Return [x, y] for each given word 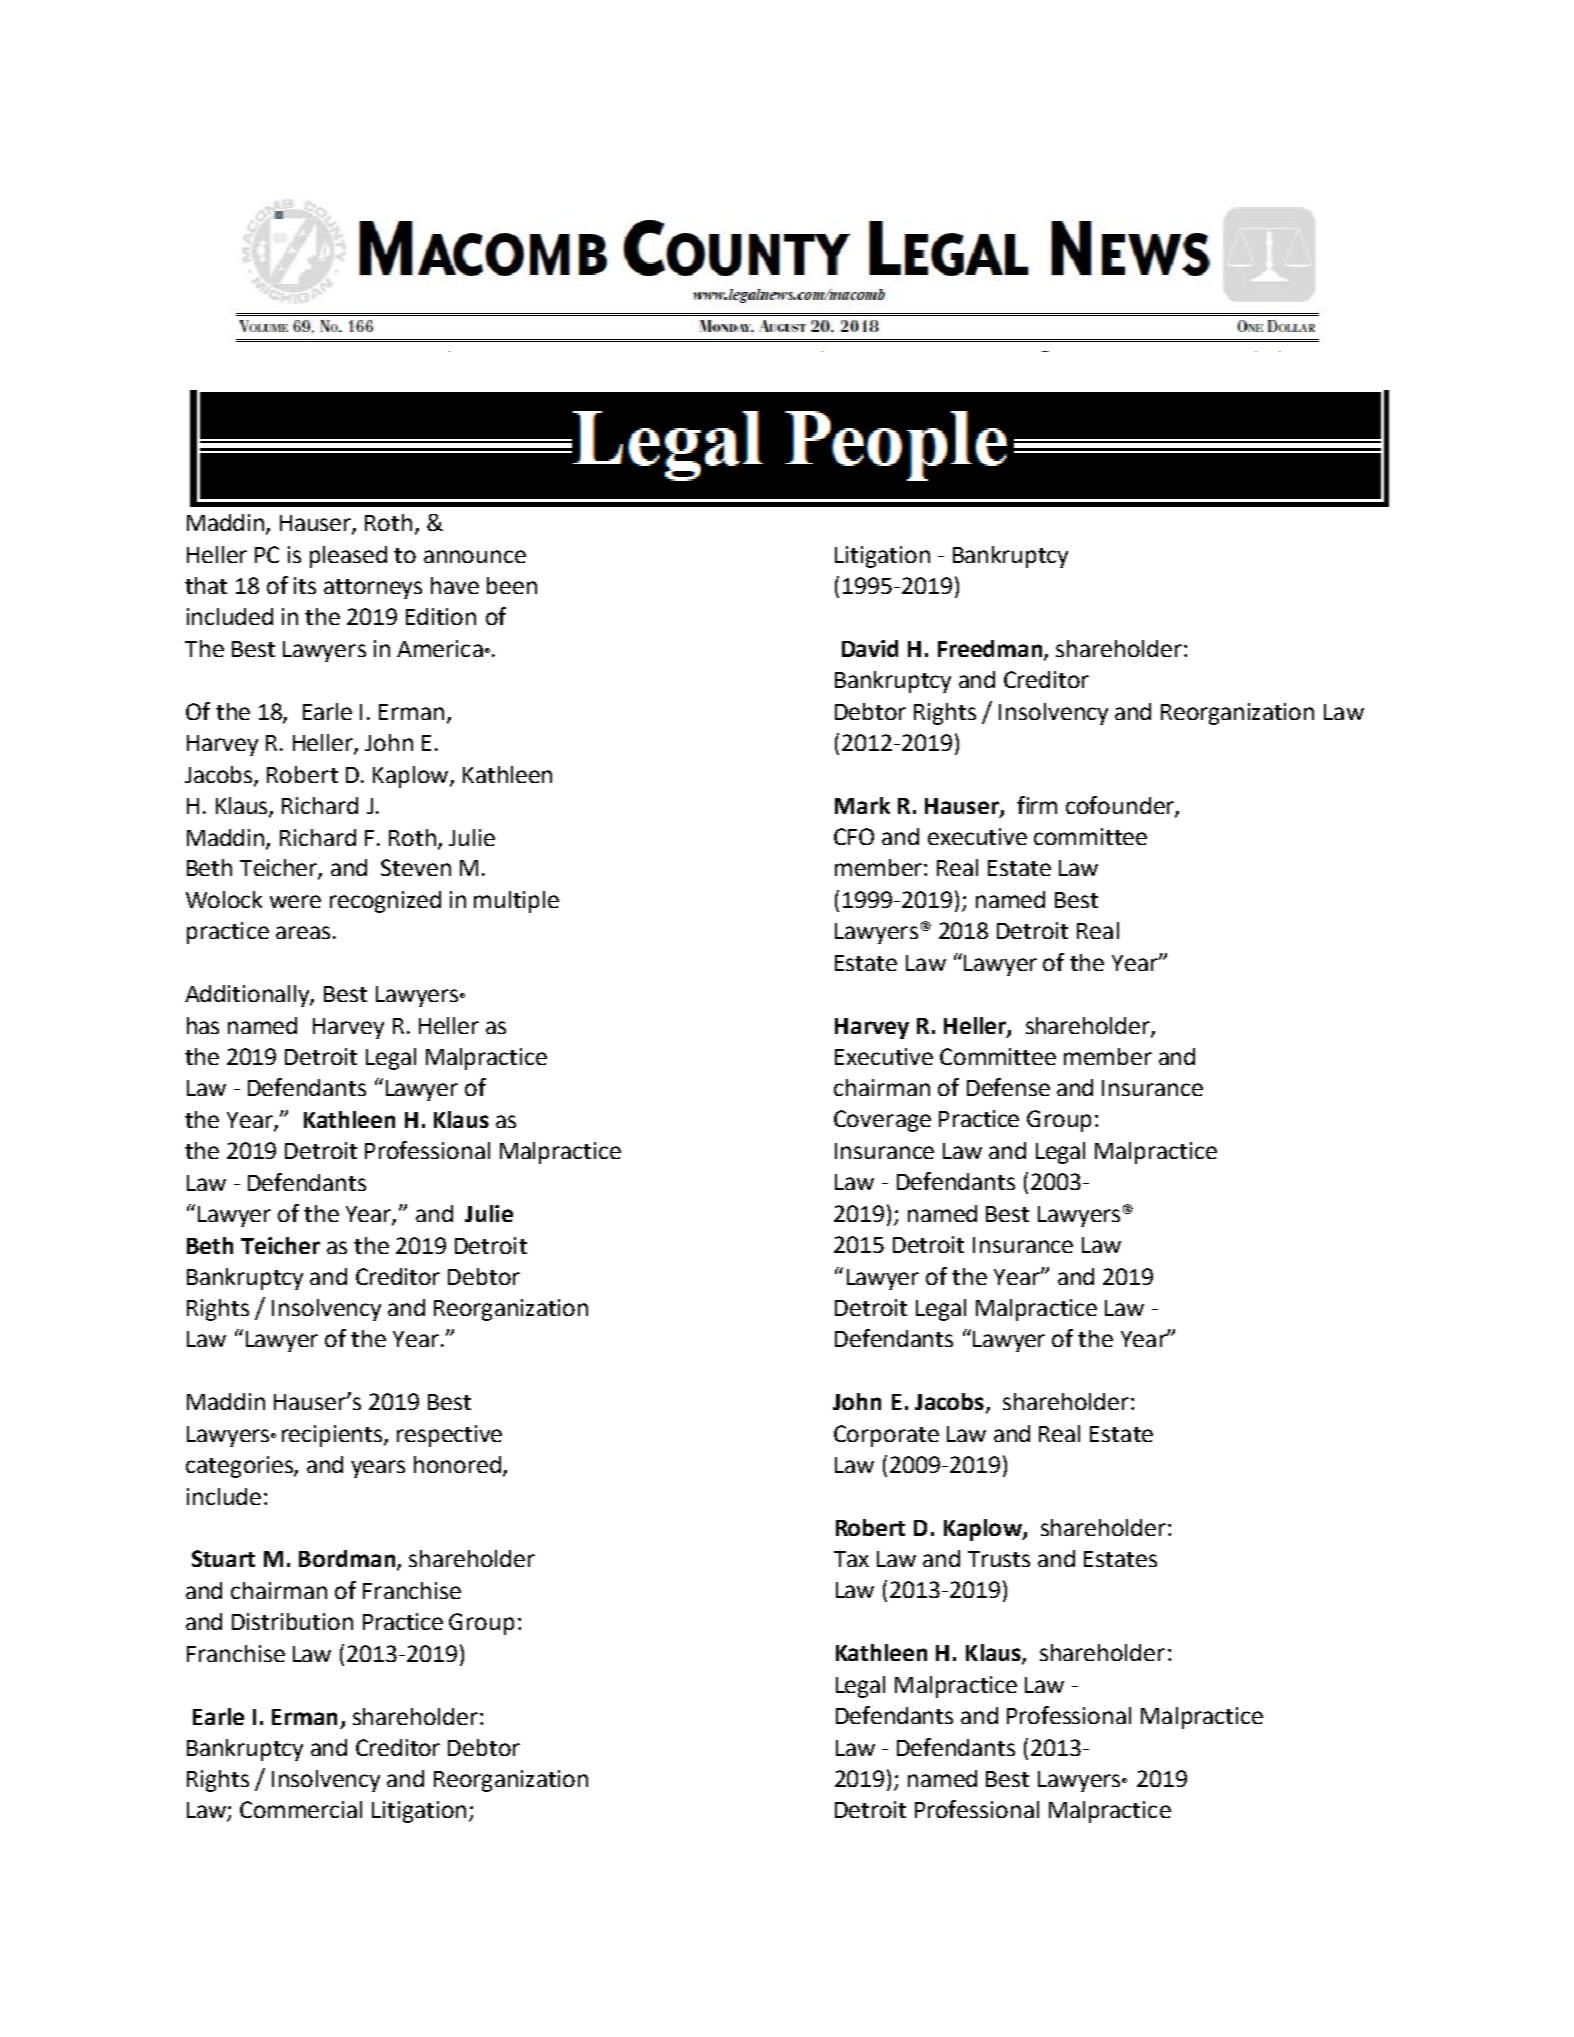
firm [1037, 805]
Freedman [990, 648]
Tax [851, 1559]
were [295, 901]
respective [449, 1436]
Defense [1008, 1087]
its [305, 585]
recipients [332, 1436]
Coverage [882, 1121]
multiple [516, 902]
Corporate [886, 1436]
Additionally [249, 996]
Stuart [223, 1558]
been [512, 585]
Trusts [999, 1559]
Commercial [301, 1809]
